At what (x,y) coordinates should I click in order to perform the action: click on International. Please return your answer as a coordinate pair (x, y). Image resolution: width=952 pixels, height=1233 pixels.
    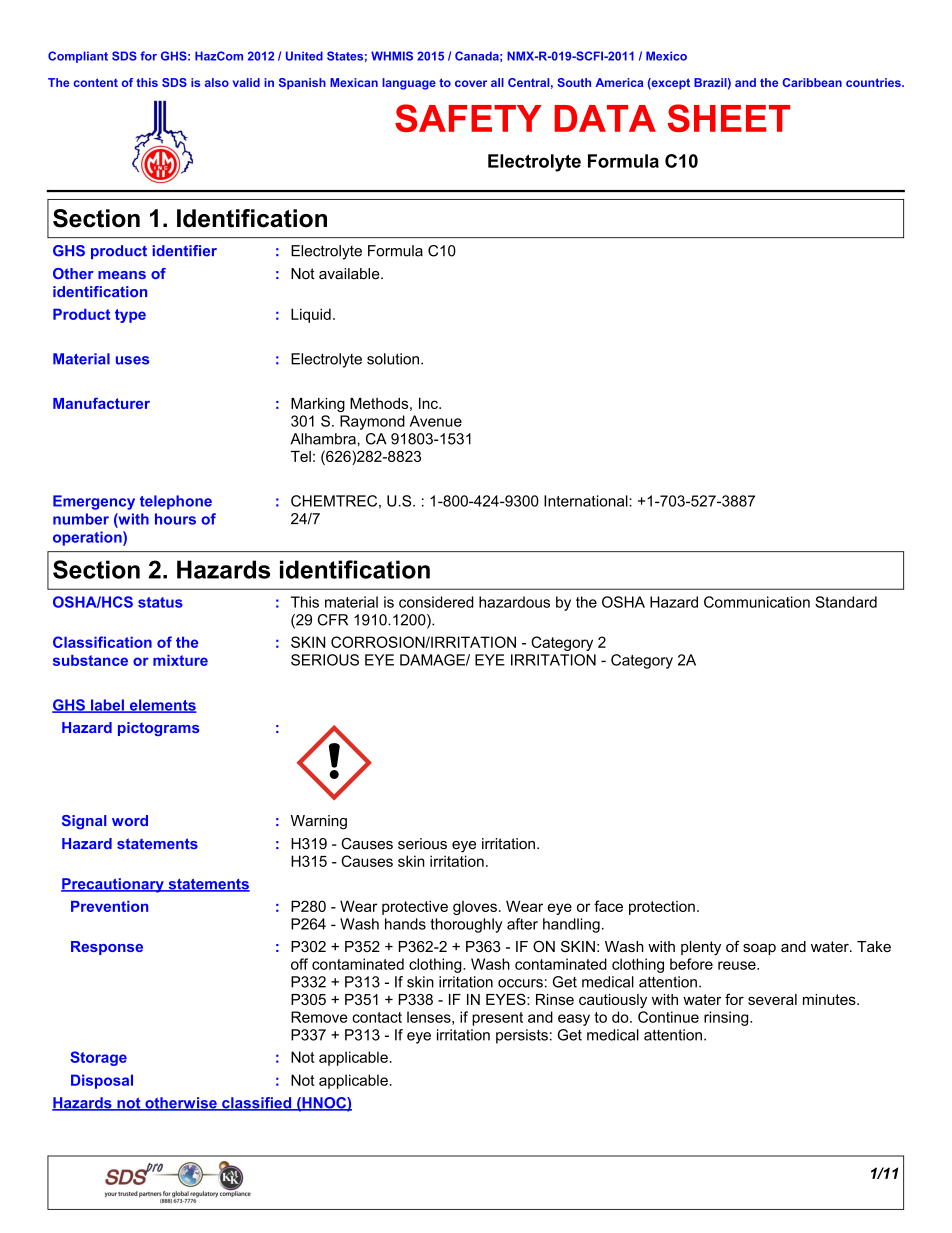
    Looking at the image, I should click on (587, 501).
